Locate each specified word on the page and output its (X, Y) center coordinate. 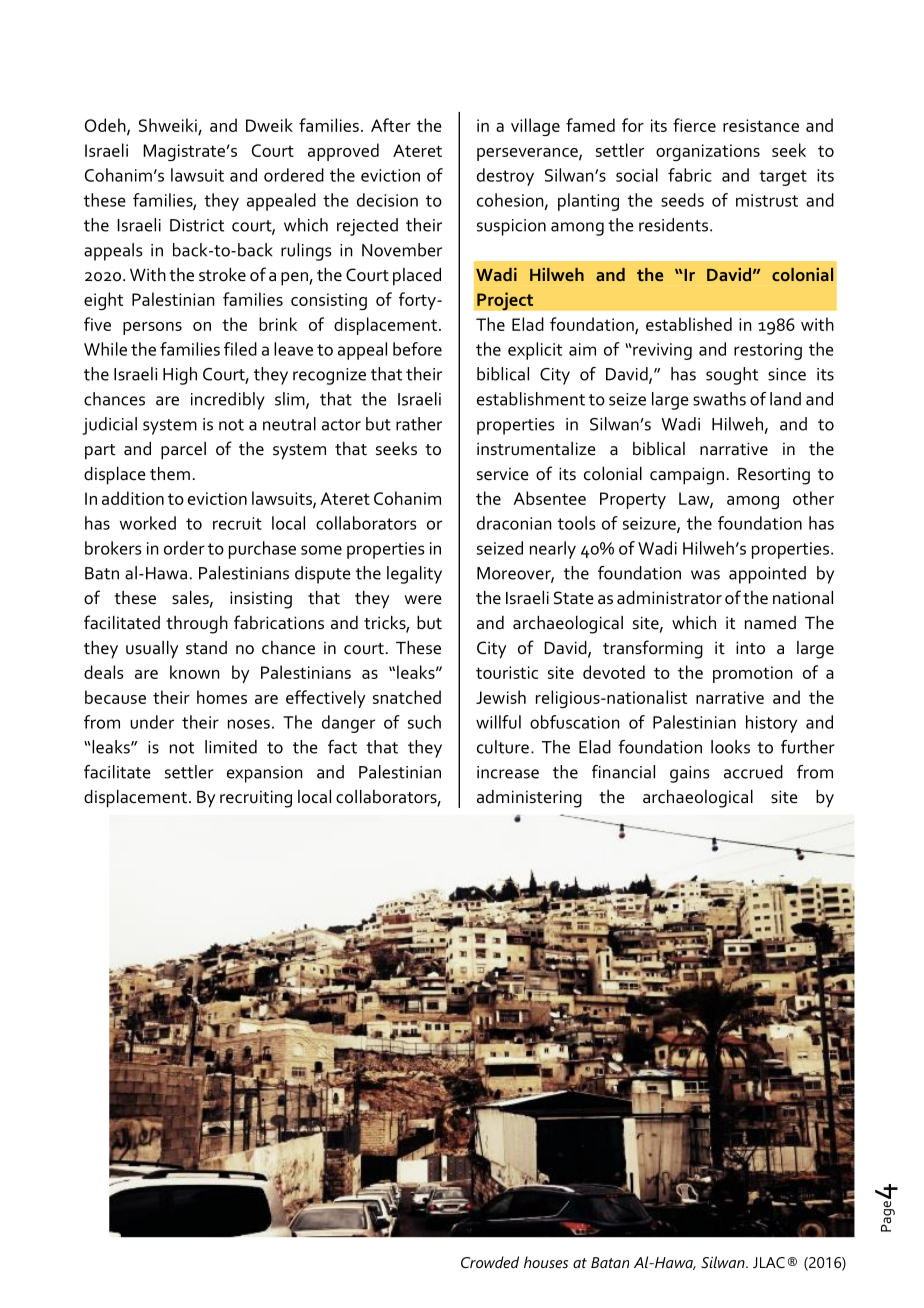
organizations (708, 152)
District (197, 225)
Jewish (501, 697)
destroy (505, 177)
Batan (610, 1262)
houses (546, 1262)
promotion (753, 674)
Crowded (490, 1262)
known (195, 672)
